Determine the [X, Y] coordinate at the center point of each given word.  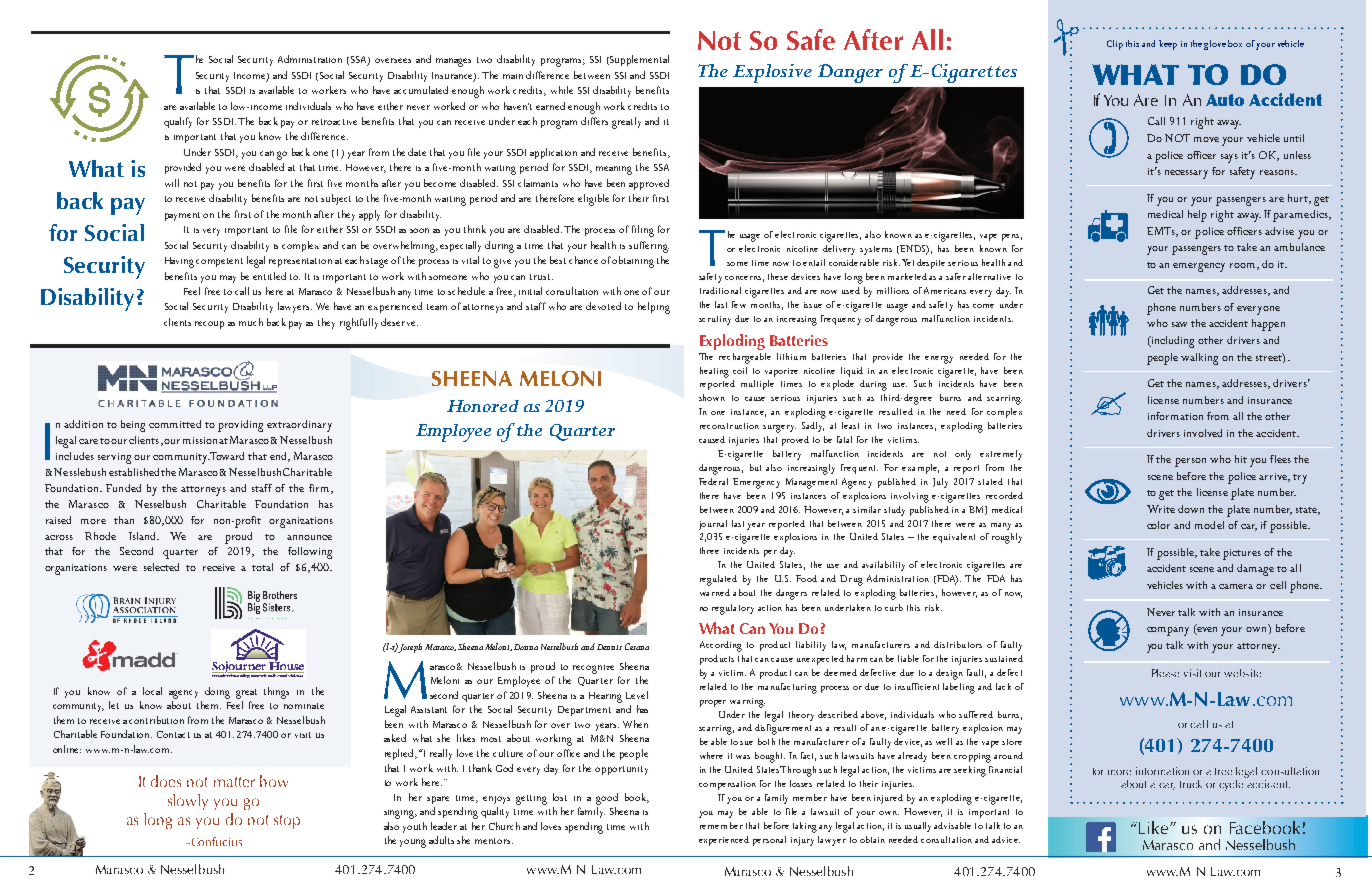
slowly [188, 802]
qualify [178, 122]
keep [1168, 45]
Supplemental [639, 60]
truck [1191, 784]
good [607, 799]
